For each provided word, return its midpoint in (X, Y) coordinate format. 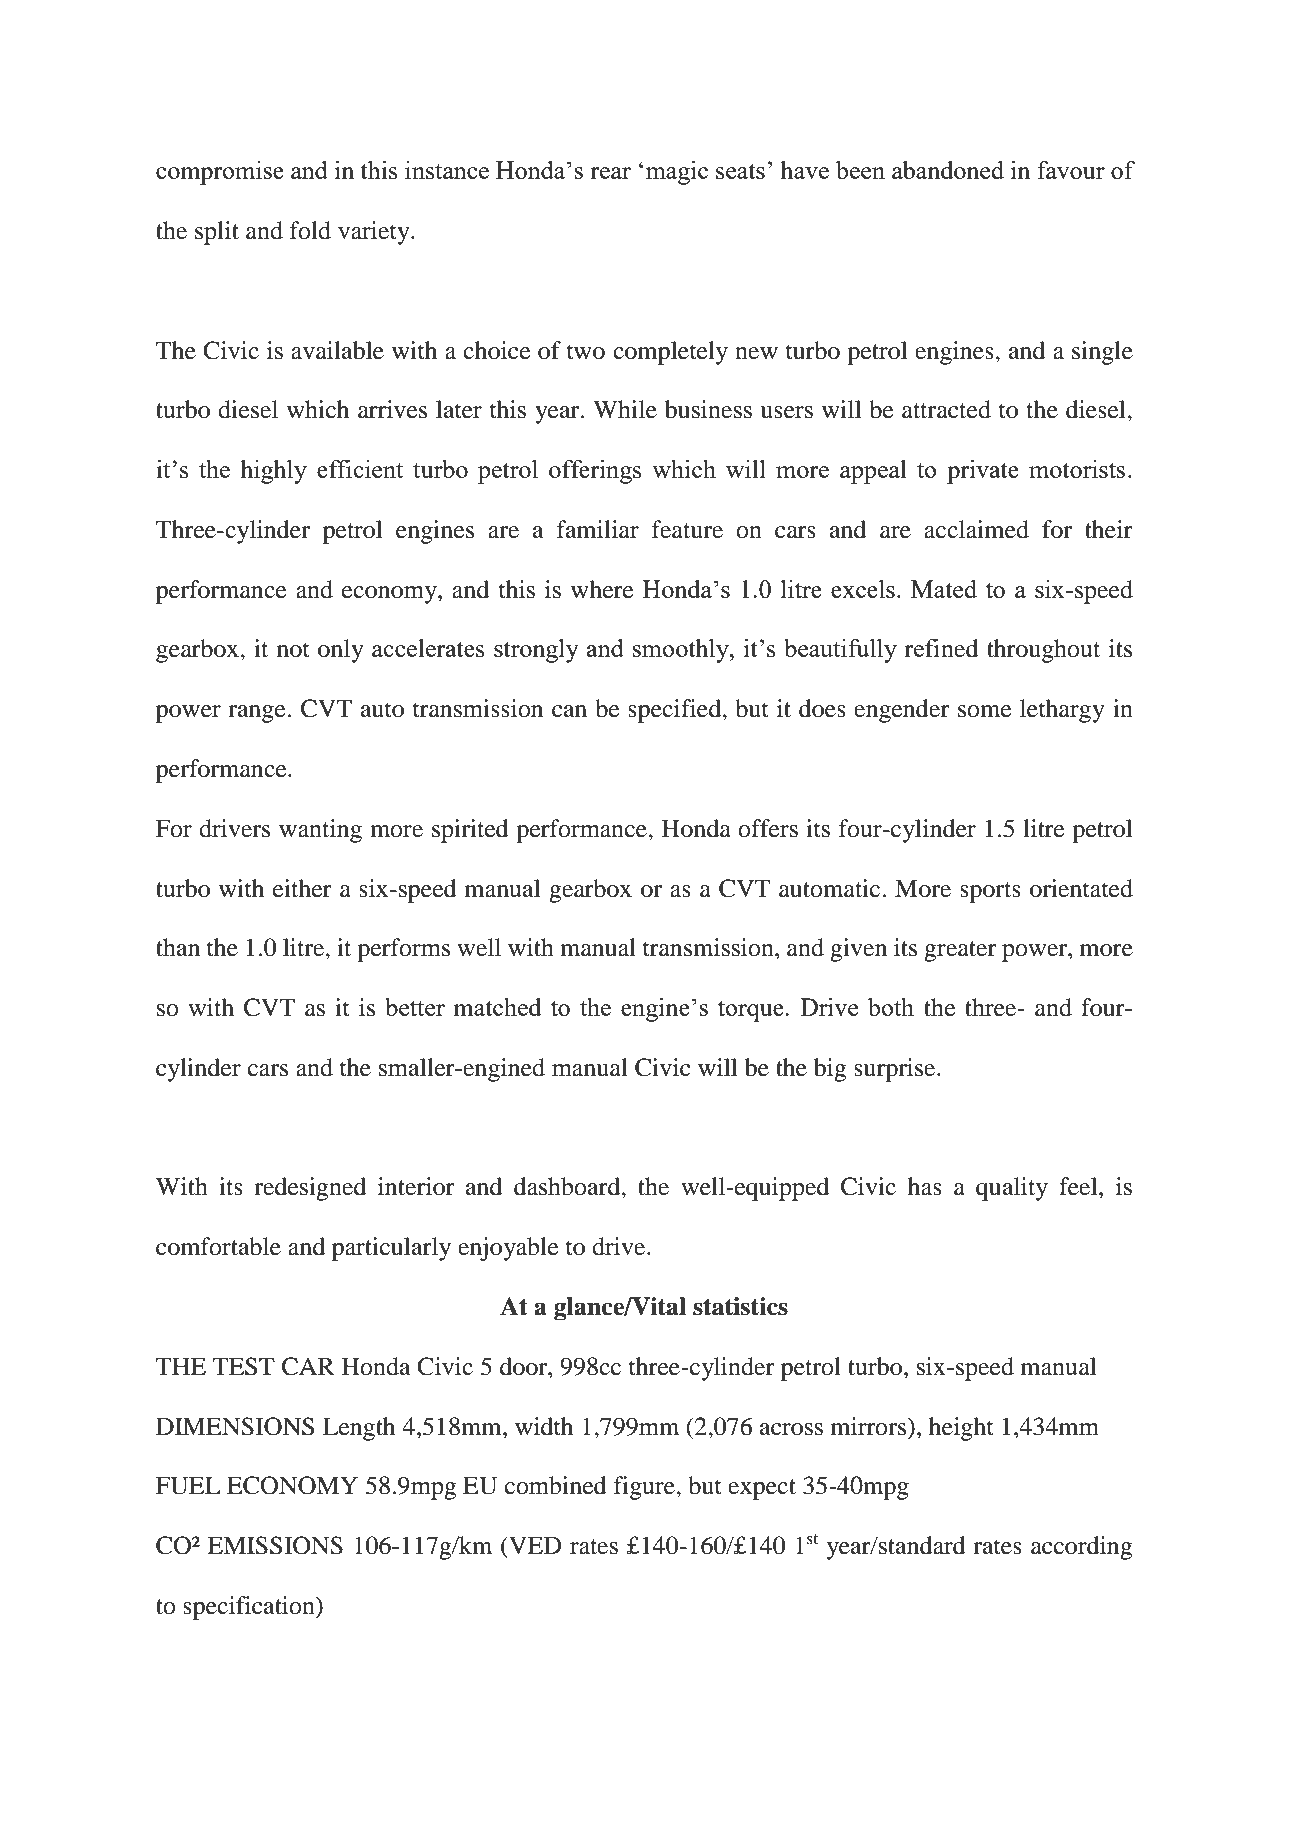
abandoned (948, 170)
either (302, 888)
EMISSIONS (275, 1545)
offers (768, 828)
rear (610, 173)
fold (310, 230)
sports (990, 892)
